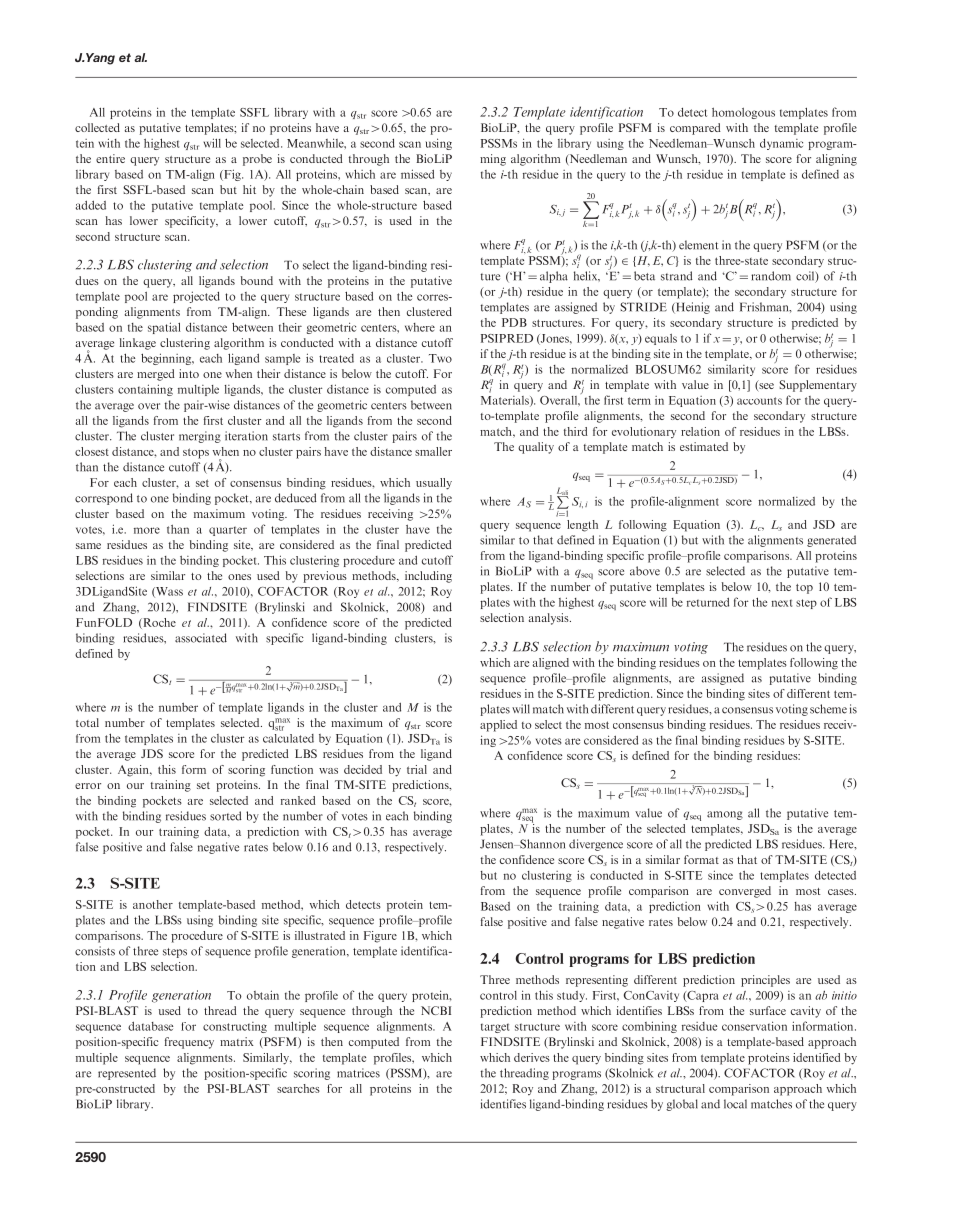 This screenshot has height=1232, width=953. What do you see at coordinates (532, 1057) in the screenshot?
I see `derives` at bounding box center [532, 1057].
